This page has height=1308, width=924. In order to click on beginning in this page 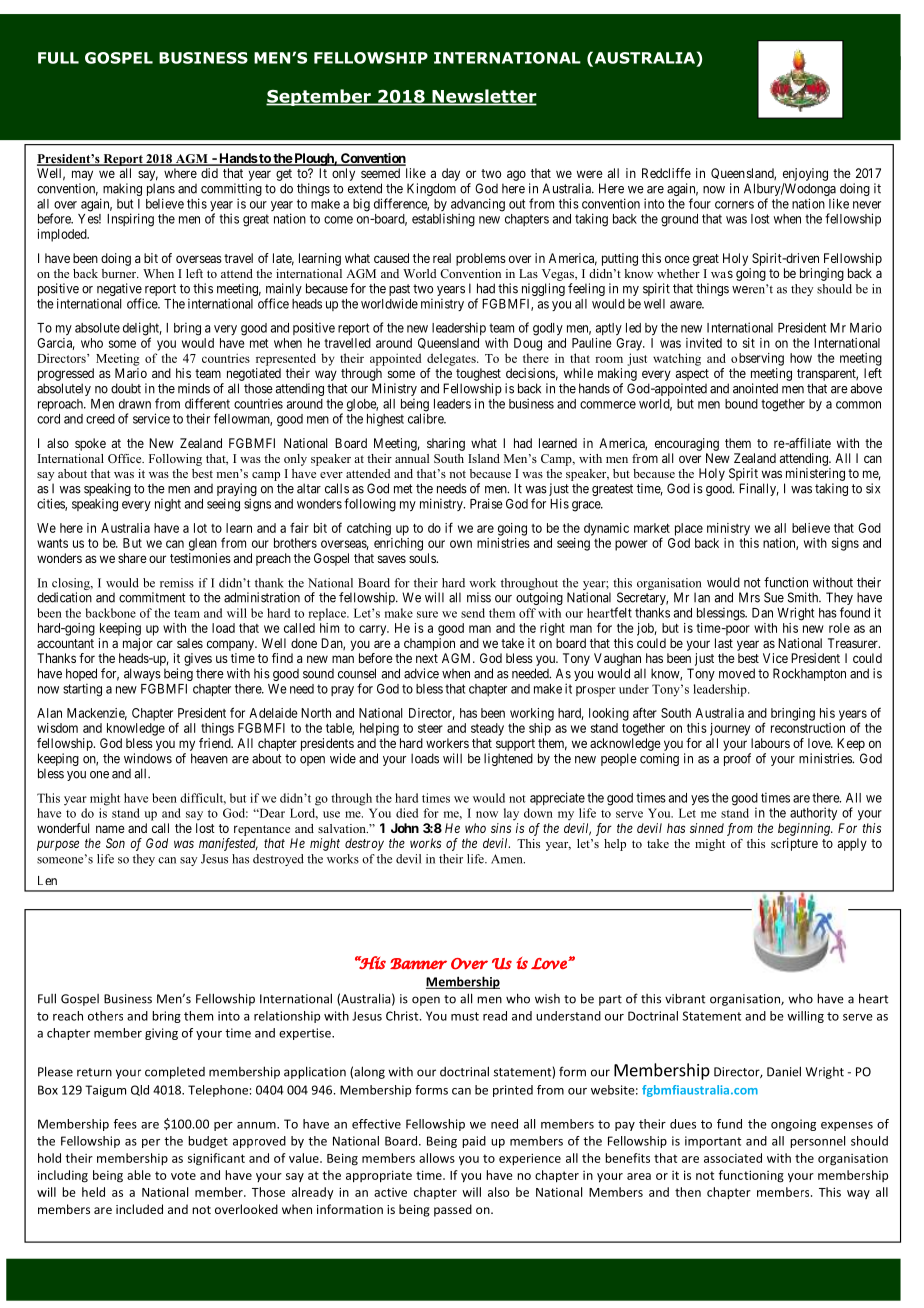, I will do `click(805, 829)`.
